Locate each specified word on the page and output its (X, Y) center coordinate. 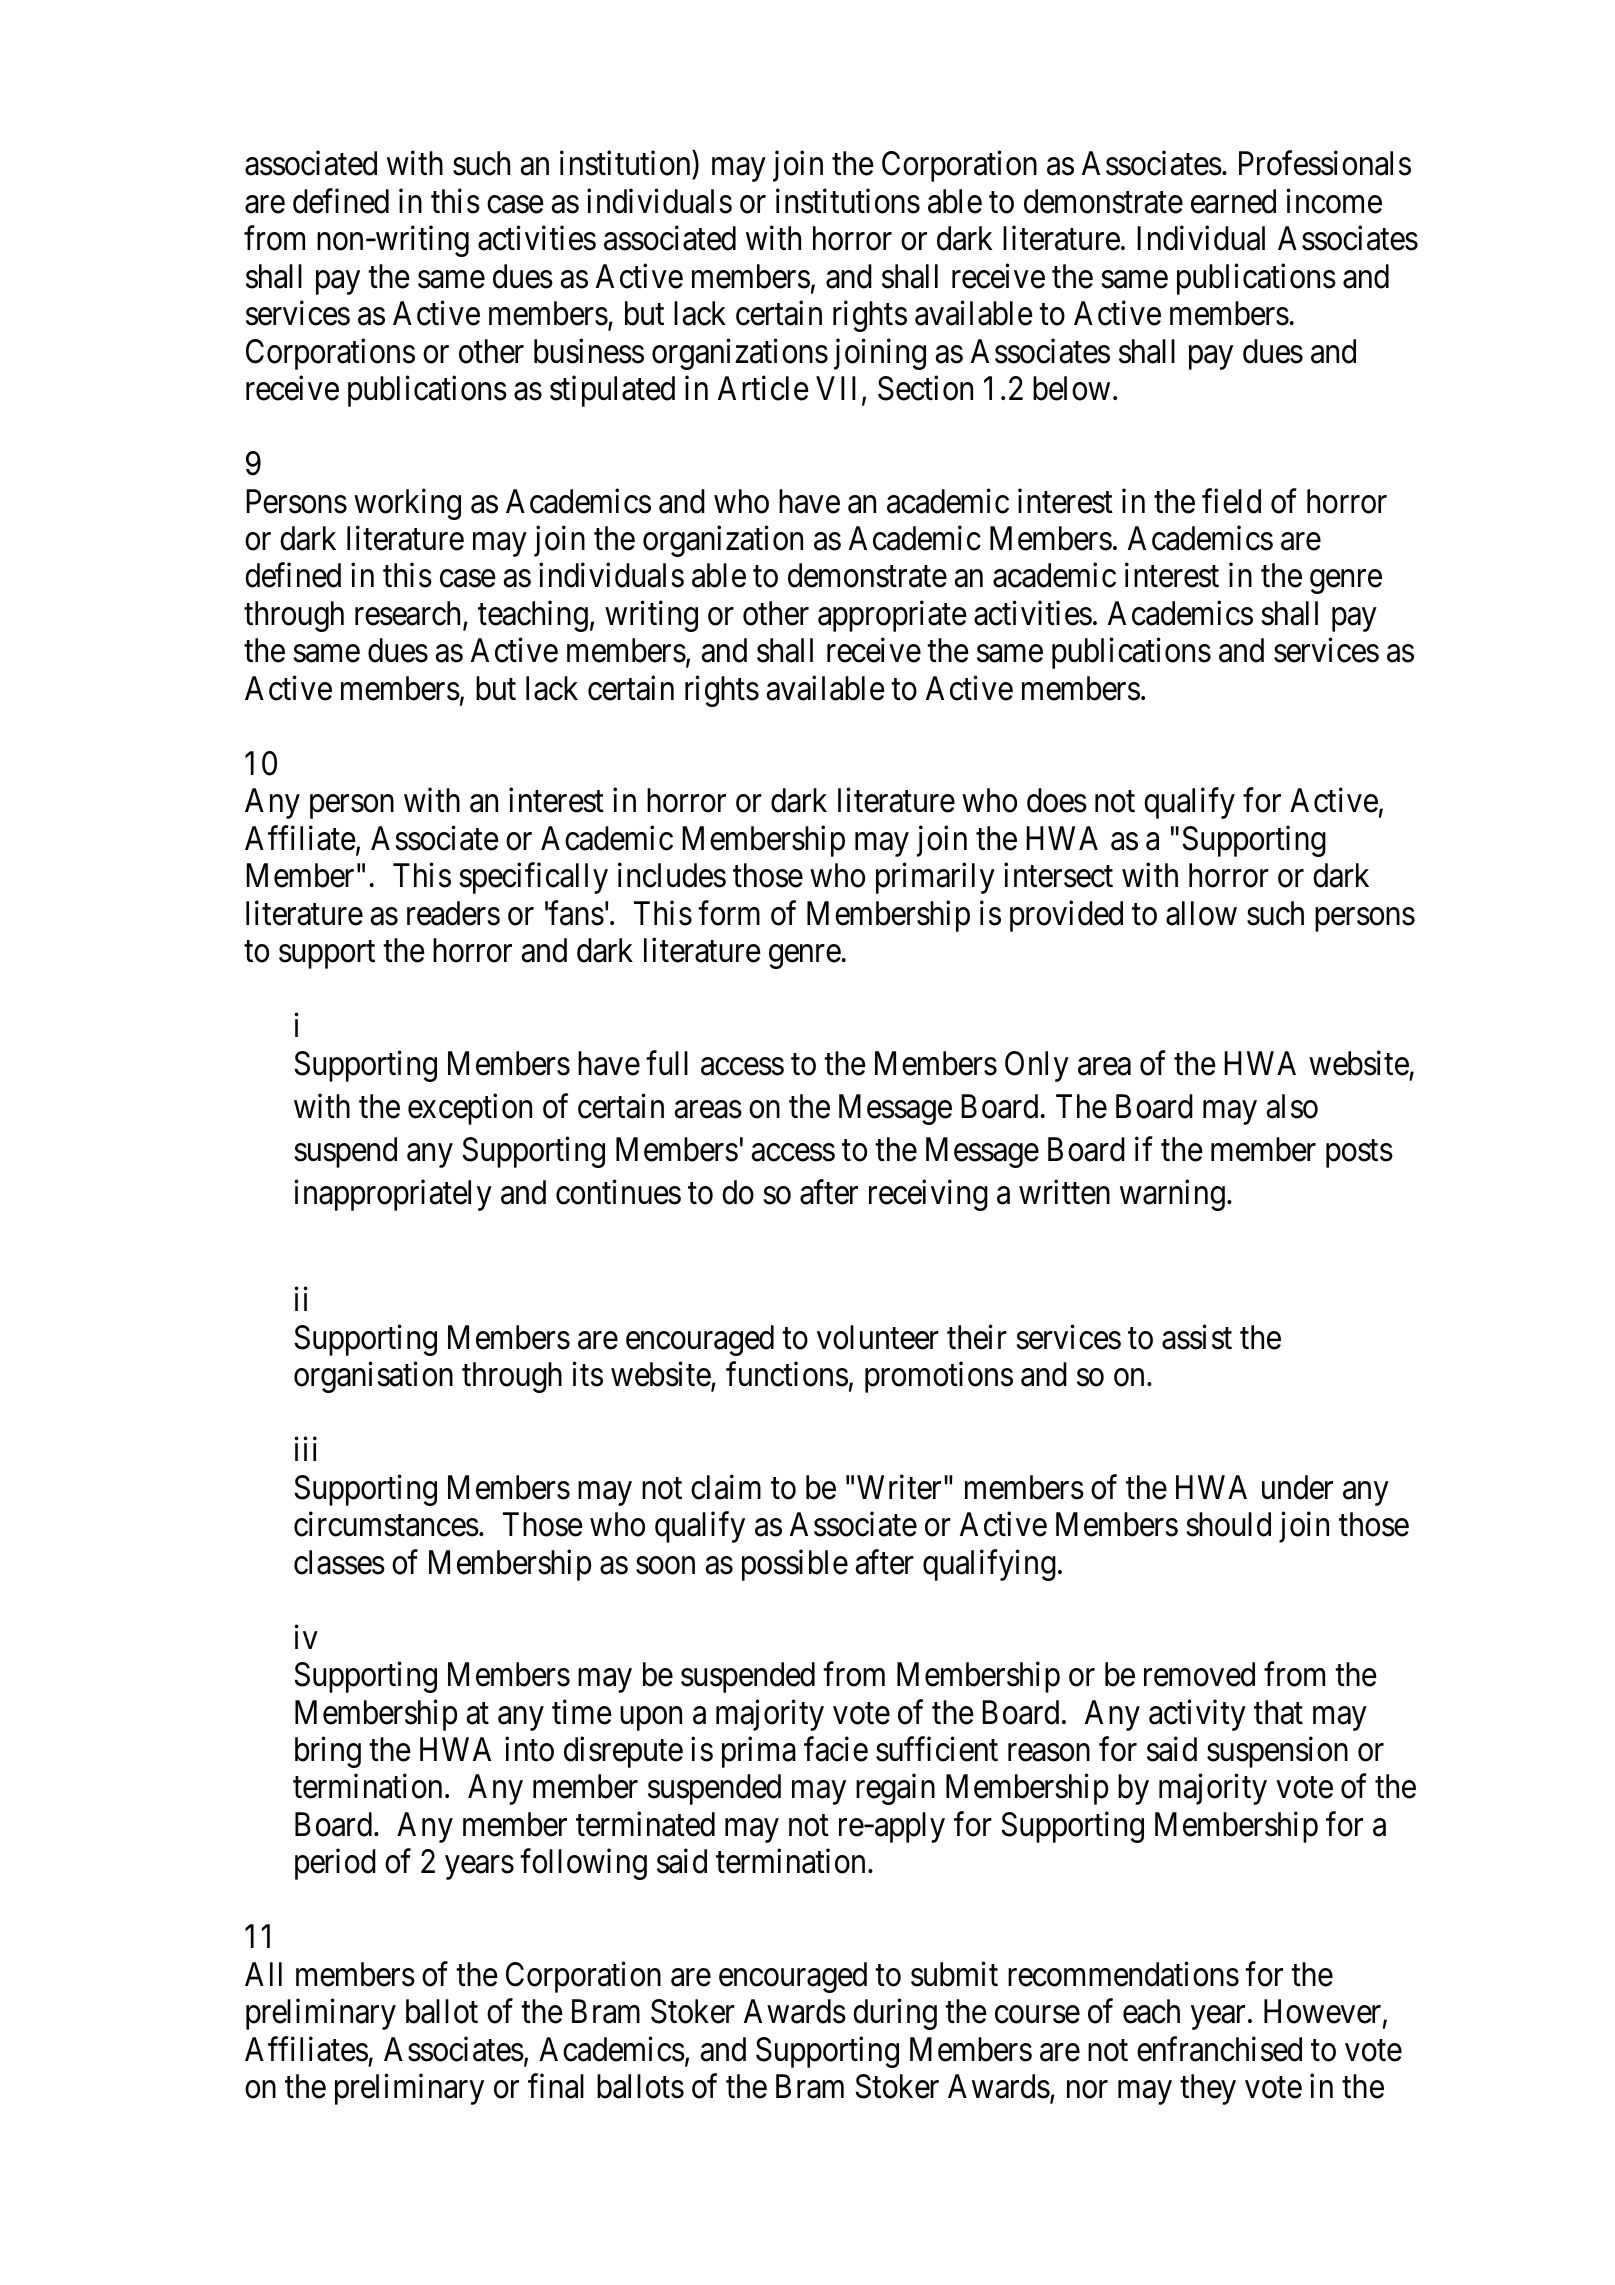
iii (305, 1449)
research (409, 614)
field (1231, 501)
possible (795, 1565)
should (1228, 1524)
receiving (928, 1195)
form (729, 913)
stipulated (612, 391)
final (556, 2086)
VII (839, 390)
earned (1233, 201)
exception (470, 1109)
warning (1172, 1195)
